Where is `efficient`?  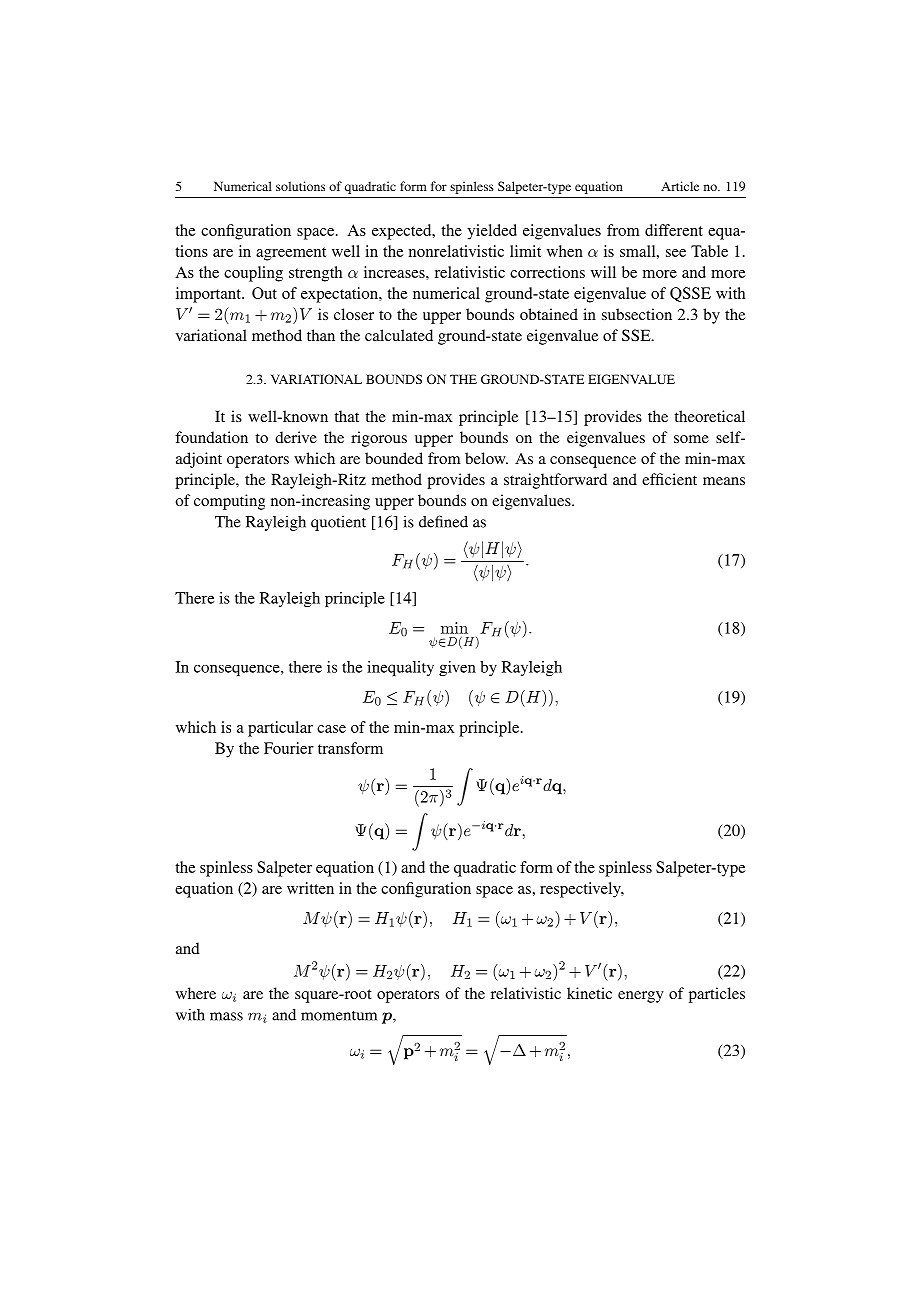
efficient is located at coordinates (669, 479).
